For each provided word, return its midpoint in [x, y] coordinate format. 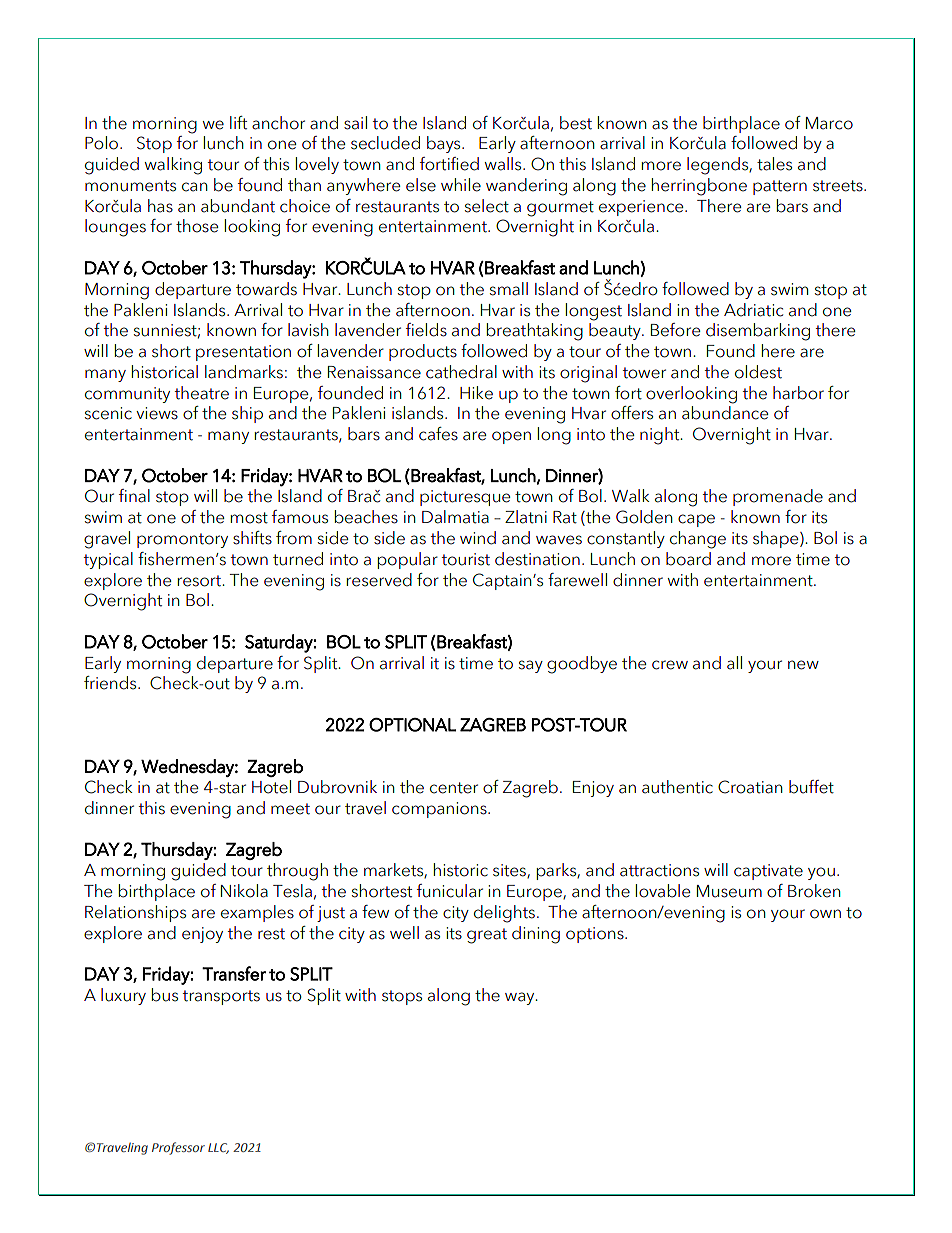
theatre [201, 393]
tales [774, 164]
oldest [758, 372]
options [596, 935]
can [194, 187]
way [521, 998]
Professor [178, 1148]
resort [200, 581]
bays [445, 144]
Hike [476, 393]
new [803, 665]
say [531, 666]
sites [510, 871]
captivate [768, 872]
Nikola [244, 891]
